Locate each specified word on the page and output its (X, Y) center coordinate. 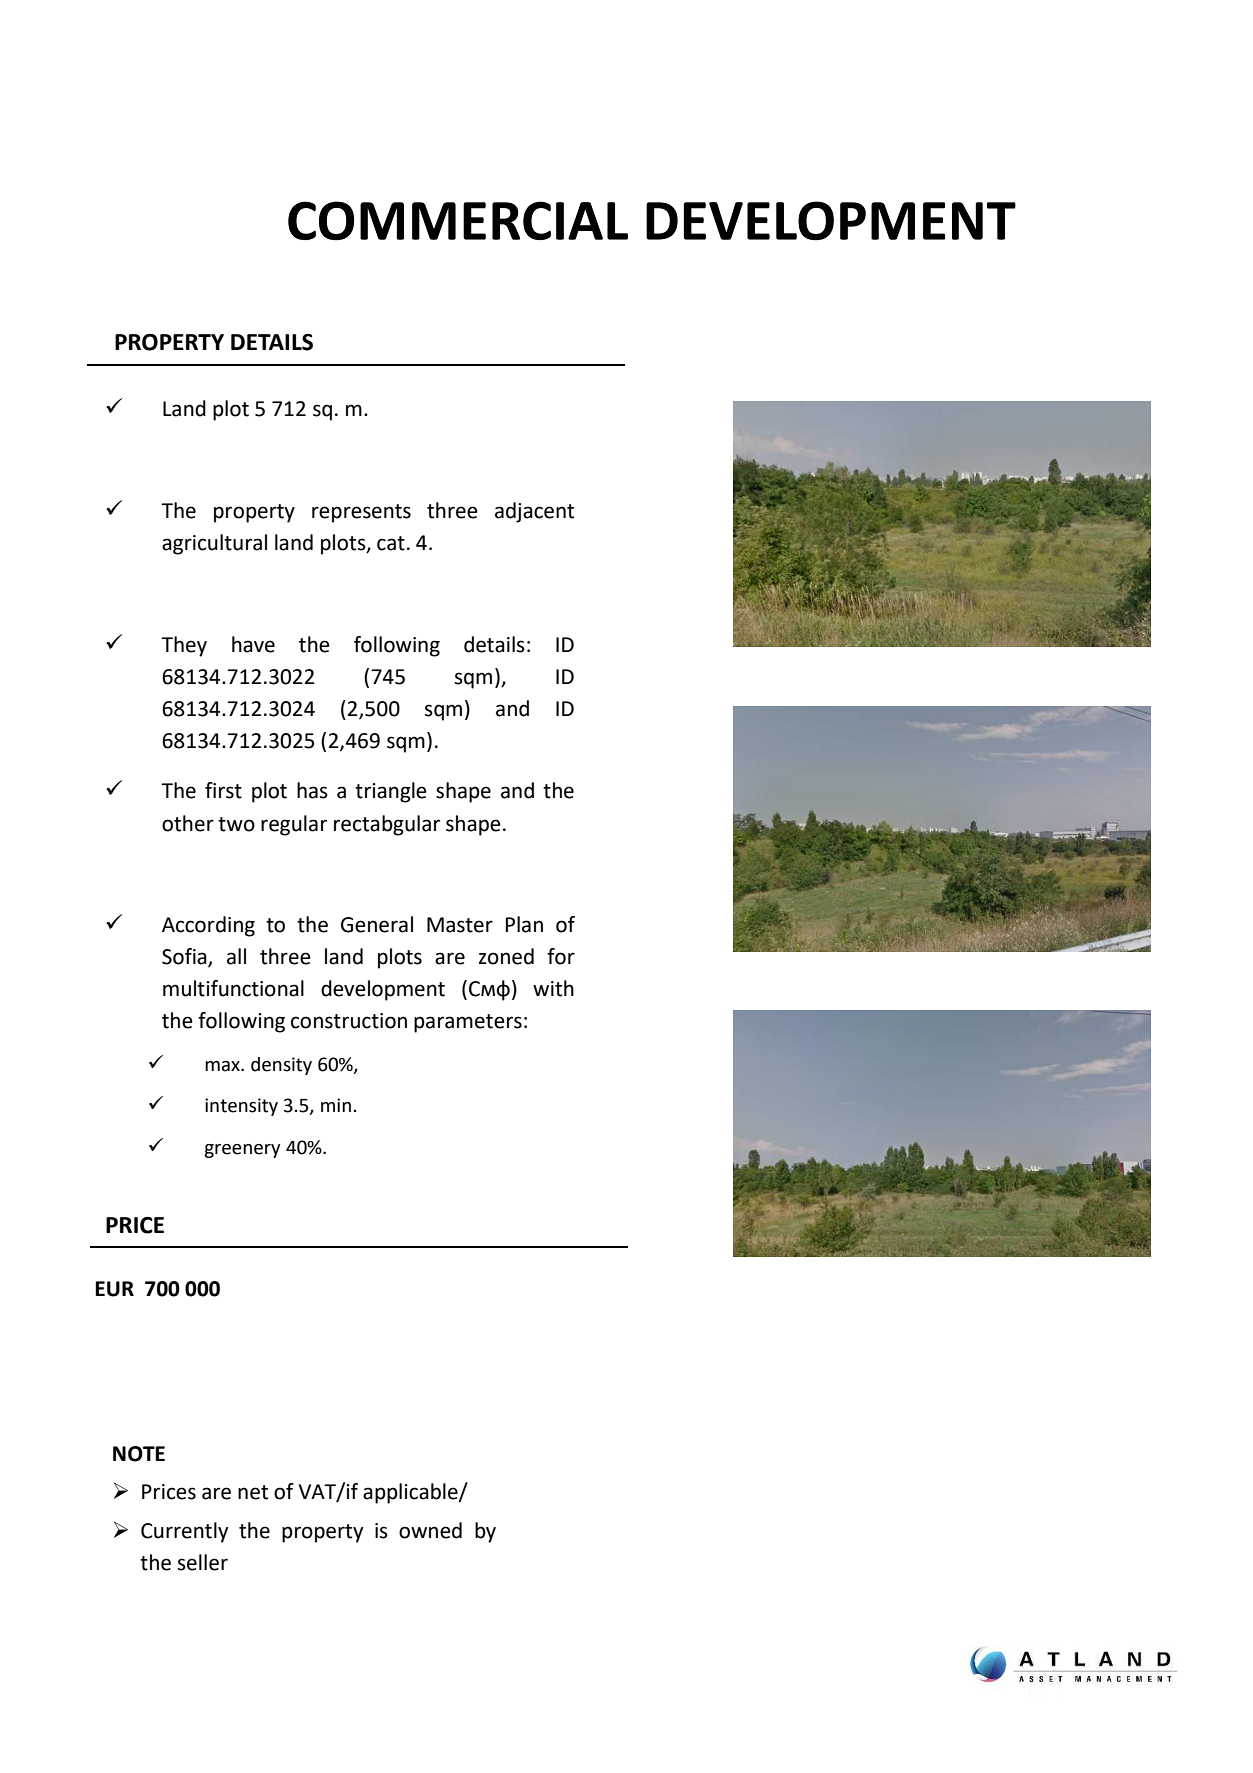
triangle (391, 792)
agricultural (214, 544)
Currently (184, 1532)
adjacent (534, 512)
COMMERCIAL (458, 221)
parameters (468, 1023)
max (223, 1066)
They (184, 646)
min (336, 1105)
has (312, 790)
